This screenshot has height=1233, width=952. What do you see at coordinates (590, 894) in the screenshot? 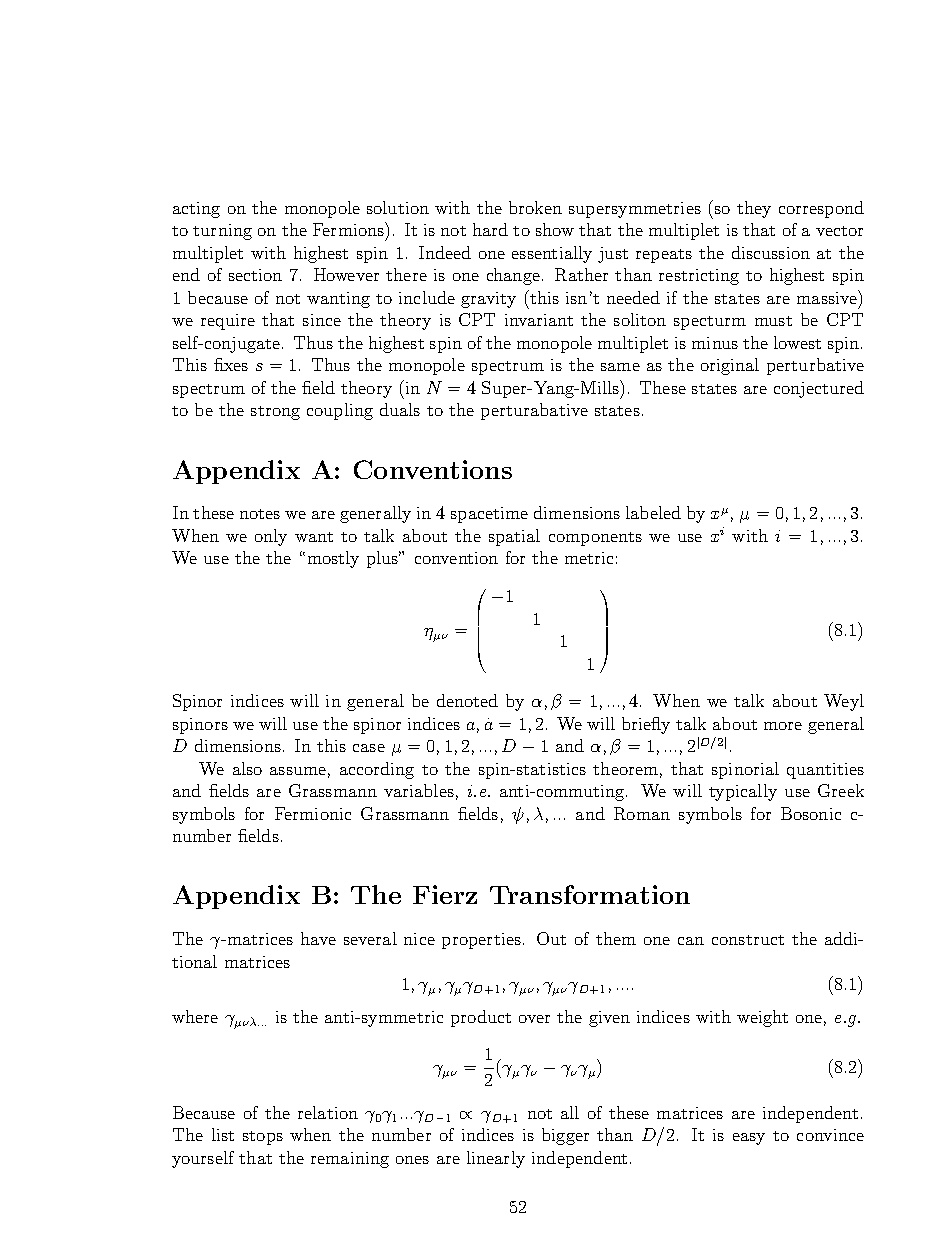
I see `Transformation` at bounding box center [590, 894].
